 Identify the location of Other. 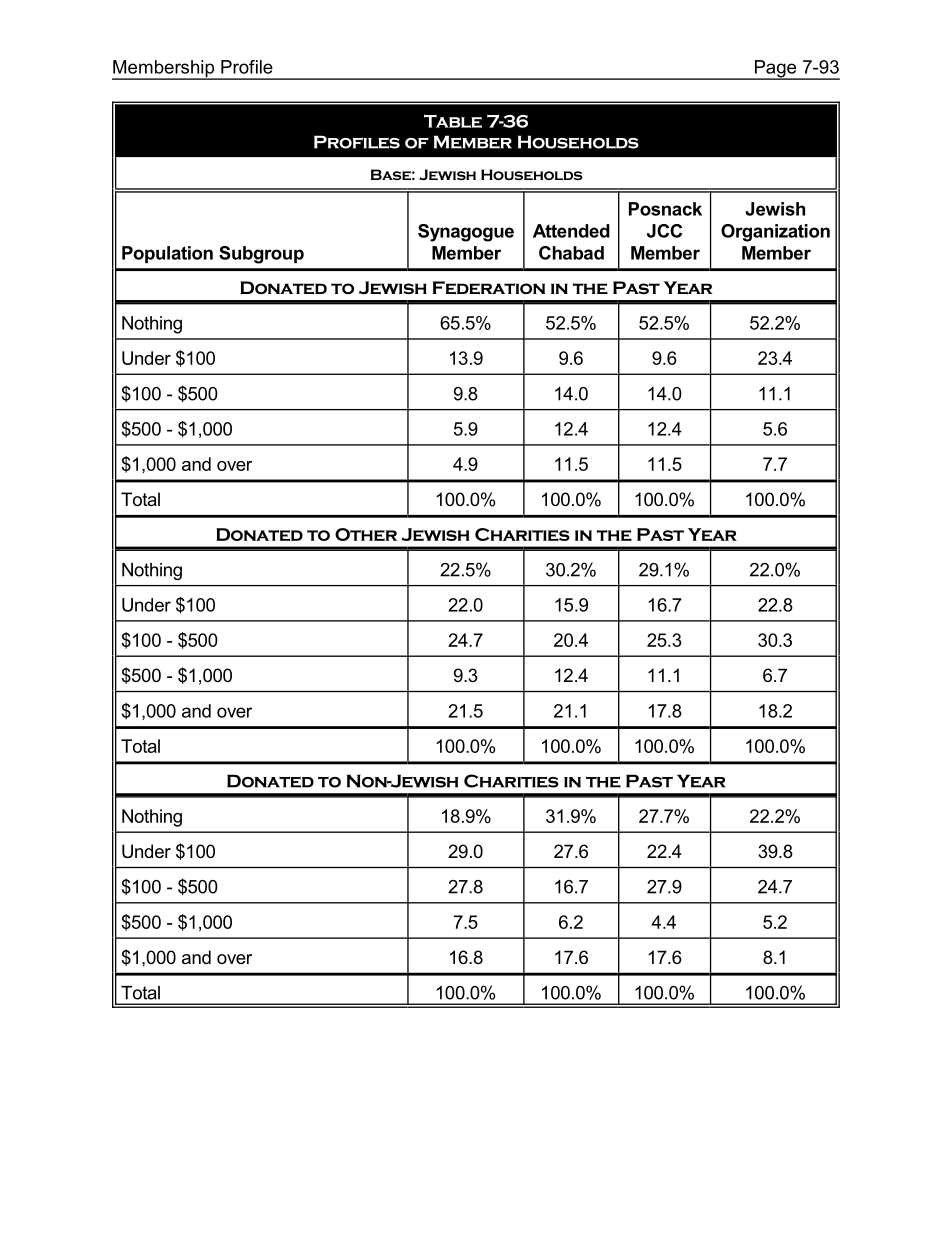
(366, 534).
